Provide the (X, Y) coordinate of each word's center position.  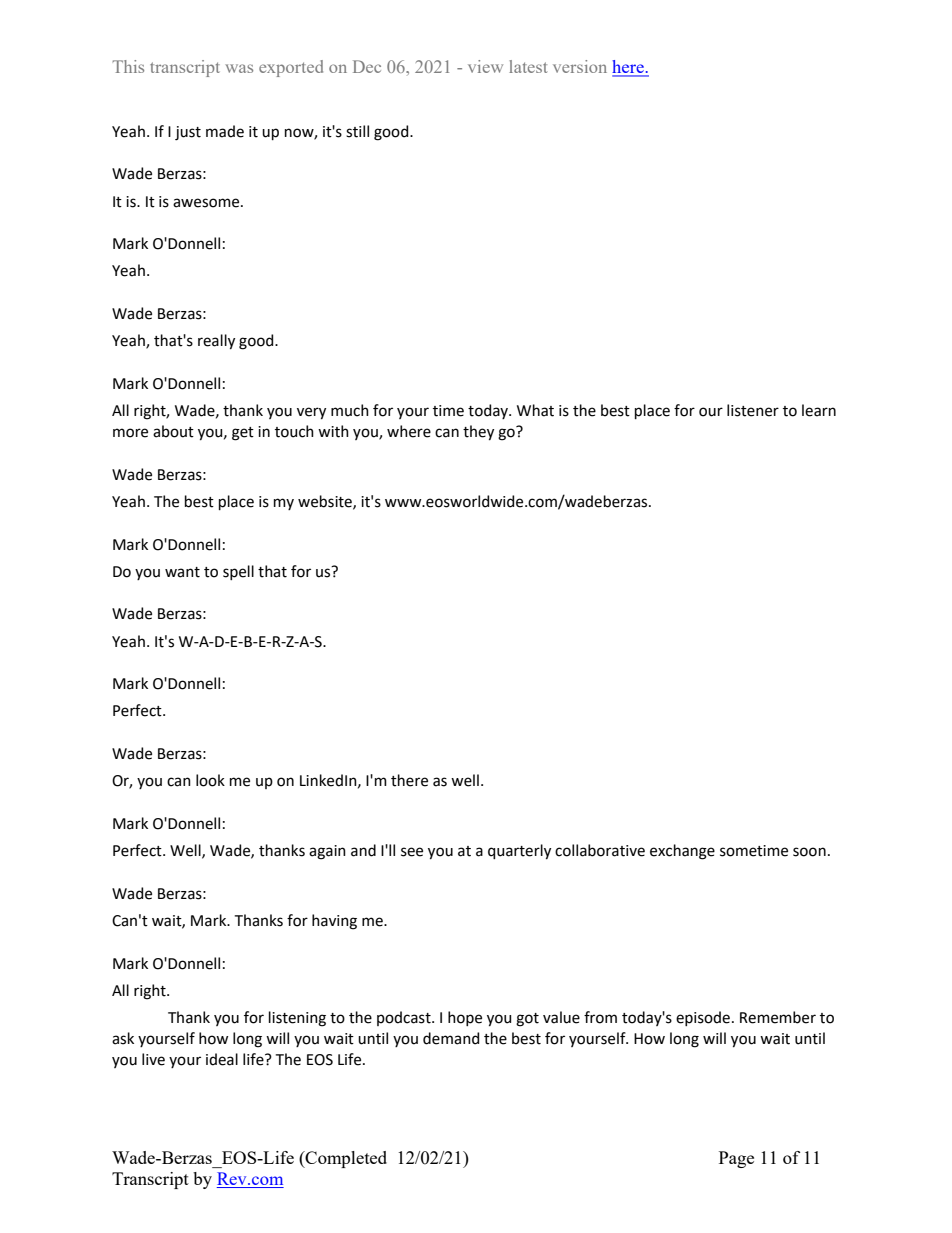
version (580, 66)
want (182, 572)
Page (736, 1159)
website (326, 502)
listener (753, 410)
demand (451, 1038)
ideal (222, 1059)
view (485, 66)
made (225, 131)
